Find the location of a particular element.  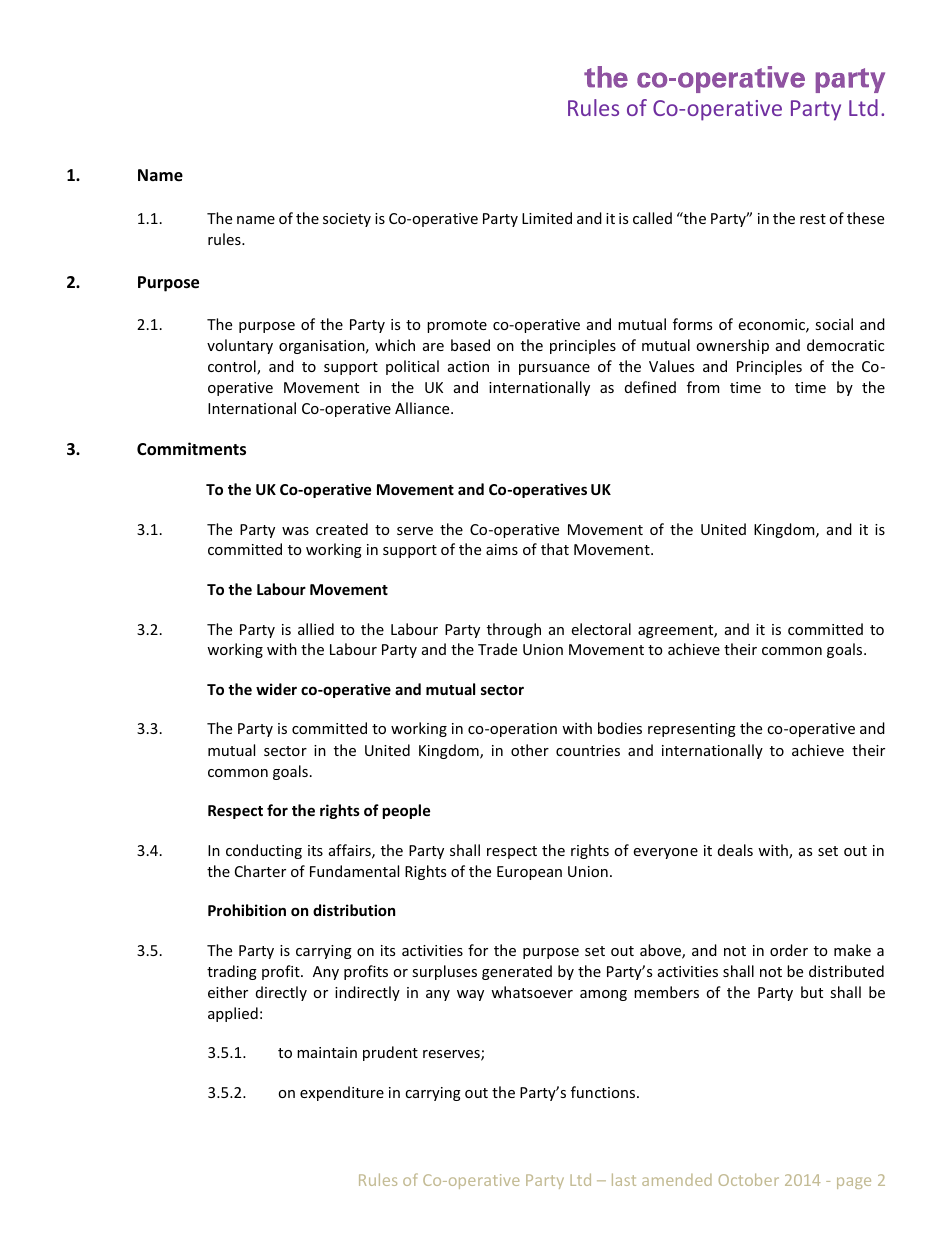

Prohibition is located at coordinates (247, 910).
